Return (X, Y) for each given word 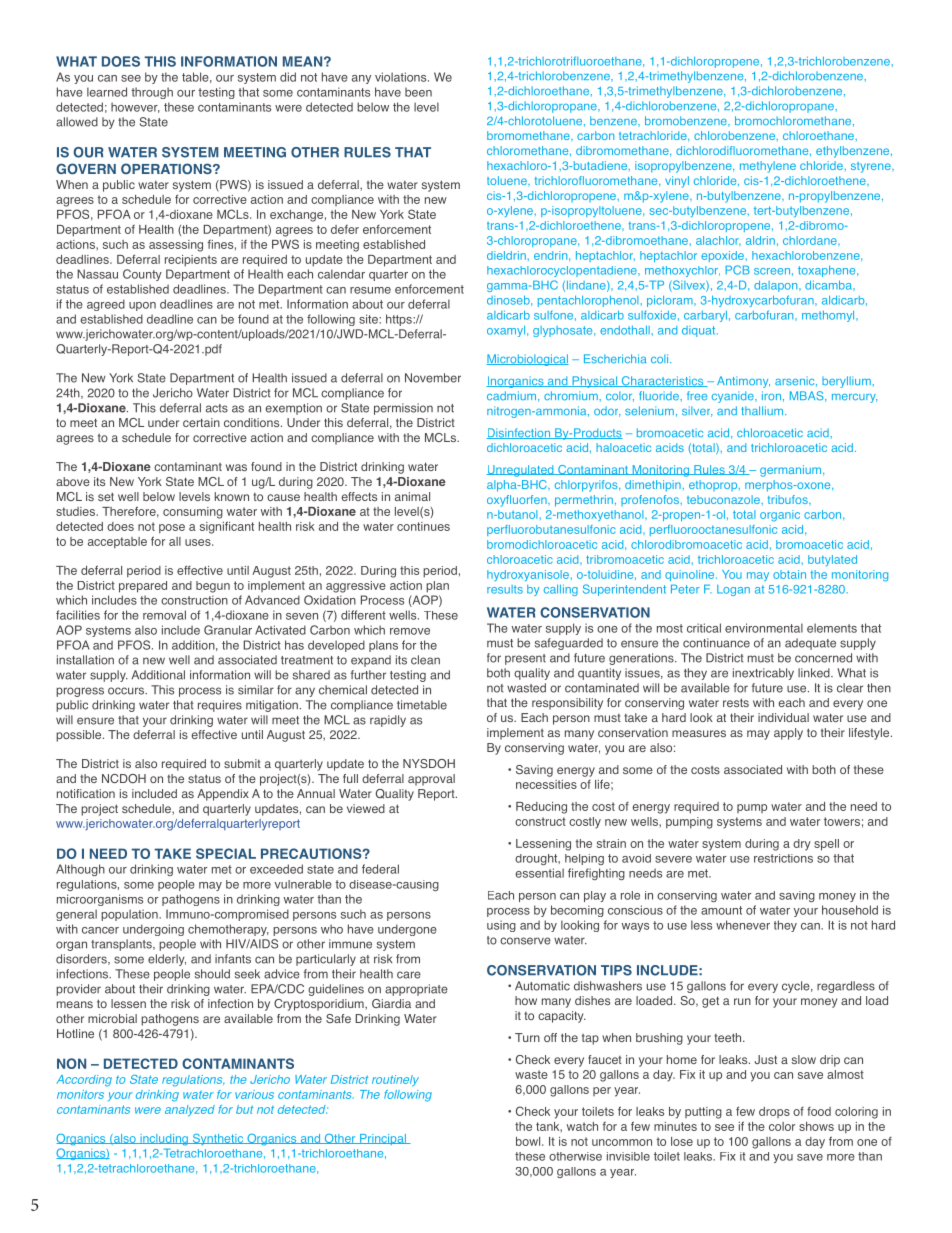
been (418, 92)
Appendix (223, 795)
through (152, 93)
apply (788, 734)
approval (431, 780)
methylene (768, 167)
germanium (792, 471)
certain (201, 422)
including (164, 1140)
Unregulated (521, 471)
